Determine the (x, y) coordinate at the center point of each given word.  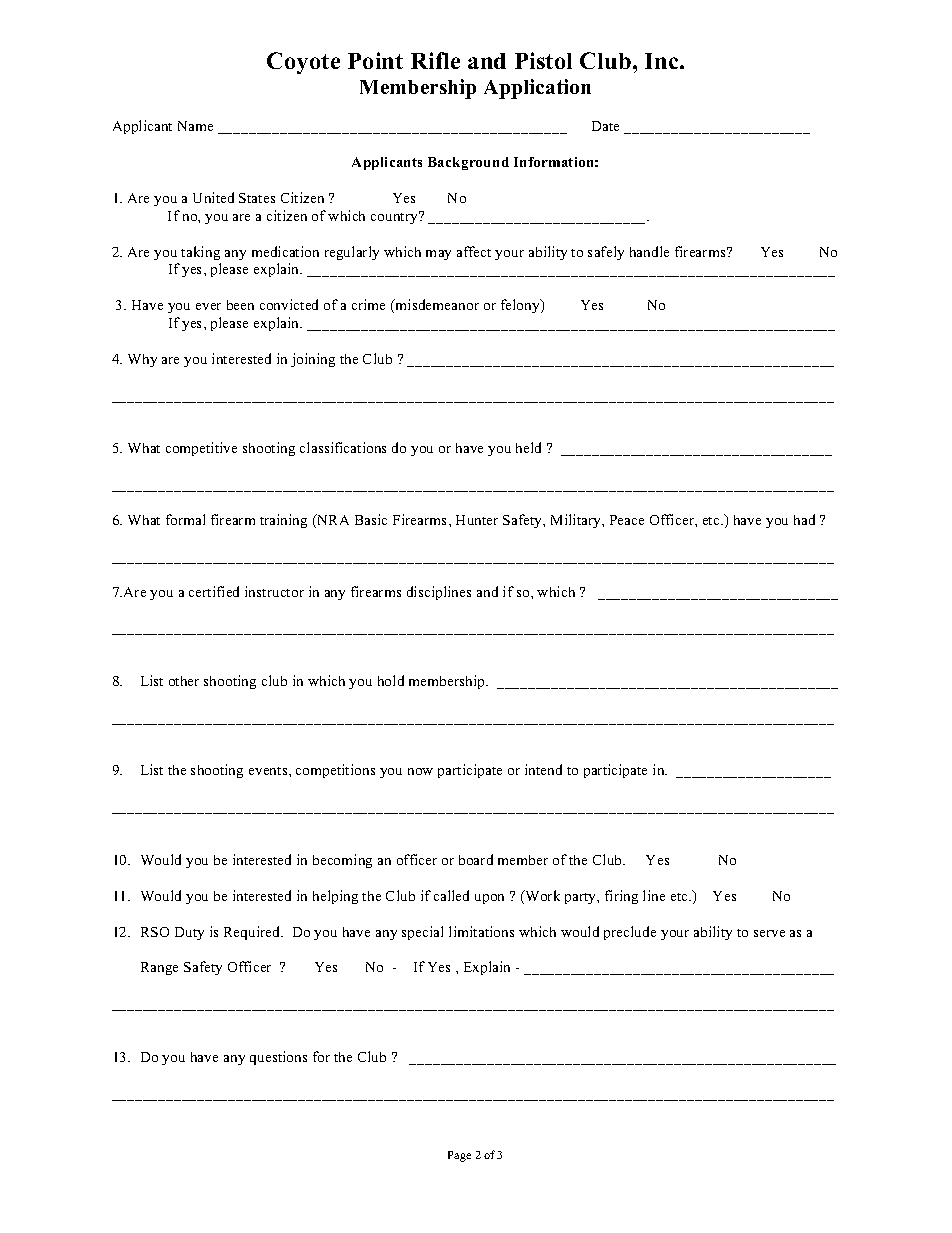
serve (769, 933)
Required (253, 933)
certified (214, 591)
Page (459, 1156)
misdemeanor (436, 306)
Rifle (435, 60)
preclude (630, 933)
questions (278, 1058)
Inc (663, 61)
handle (649, 251)
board (476, 859)
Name (195, 126)
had (804, 519)
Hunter (477, 520)
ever (208, 306)
